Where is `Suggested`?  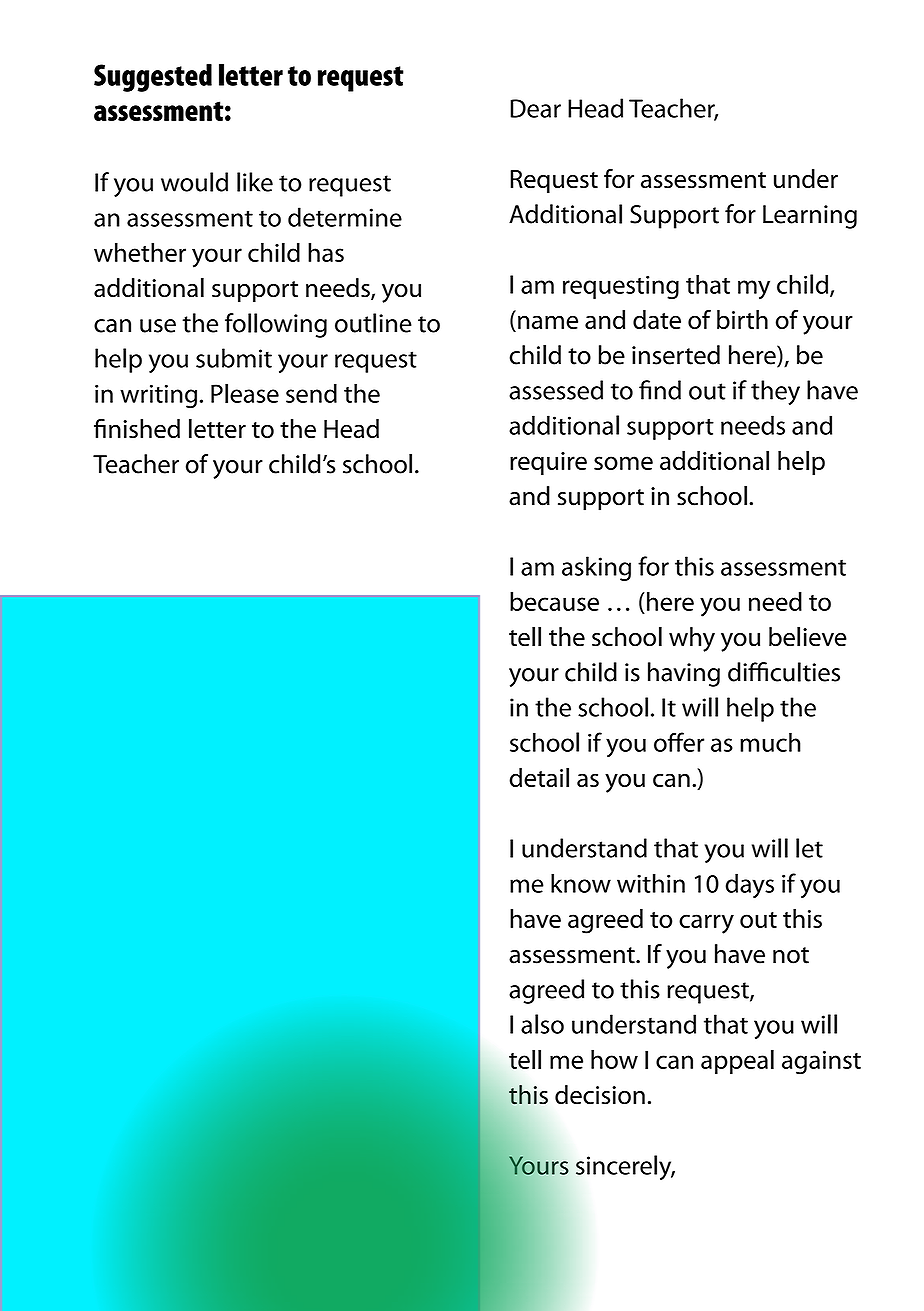
Suggested is located at coordinates (153, 78).
